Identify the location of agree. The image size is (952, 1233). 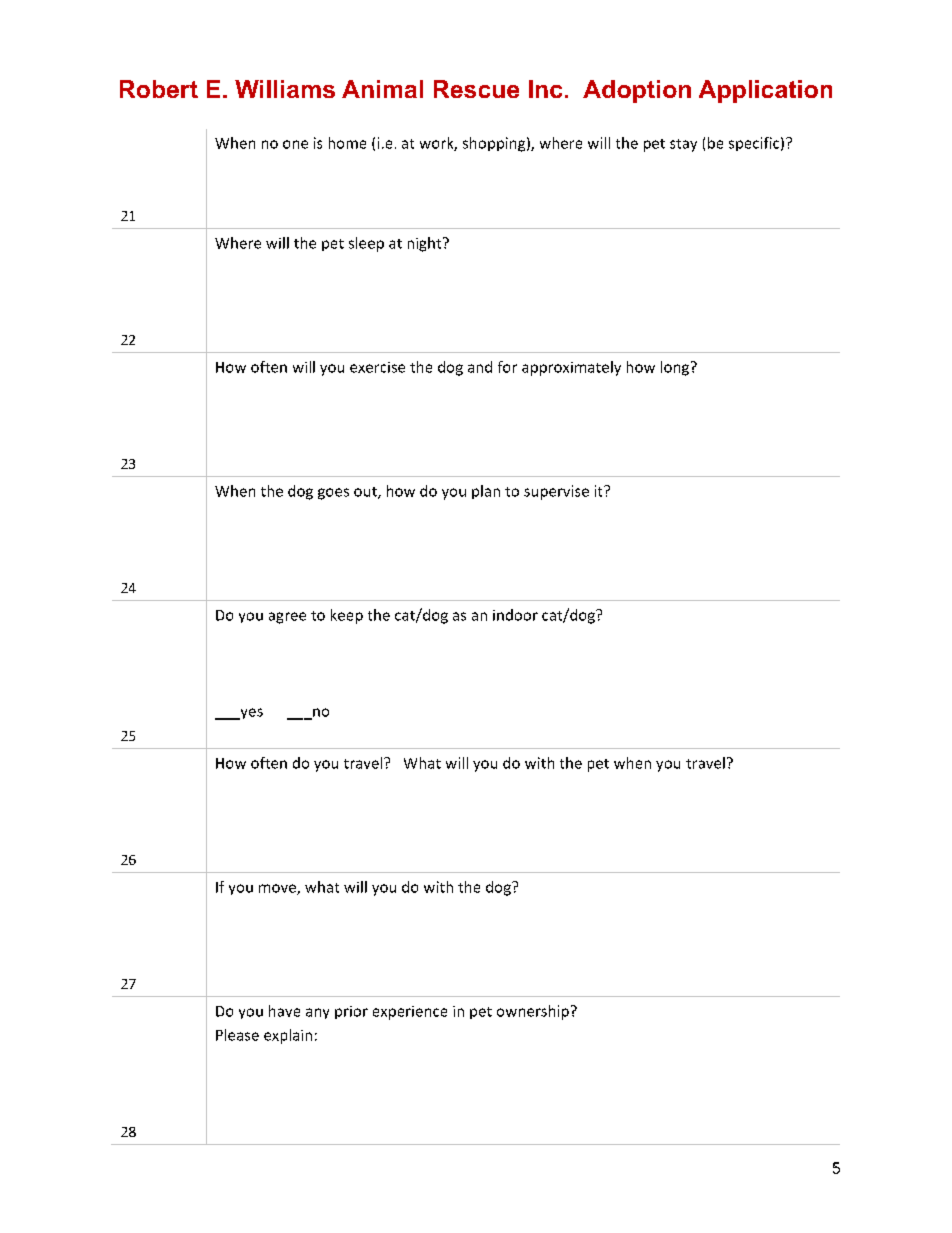
(287, 618).
